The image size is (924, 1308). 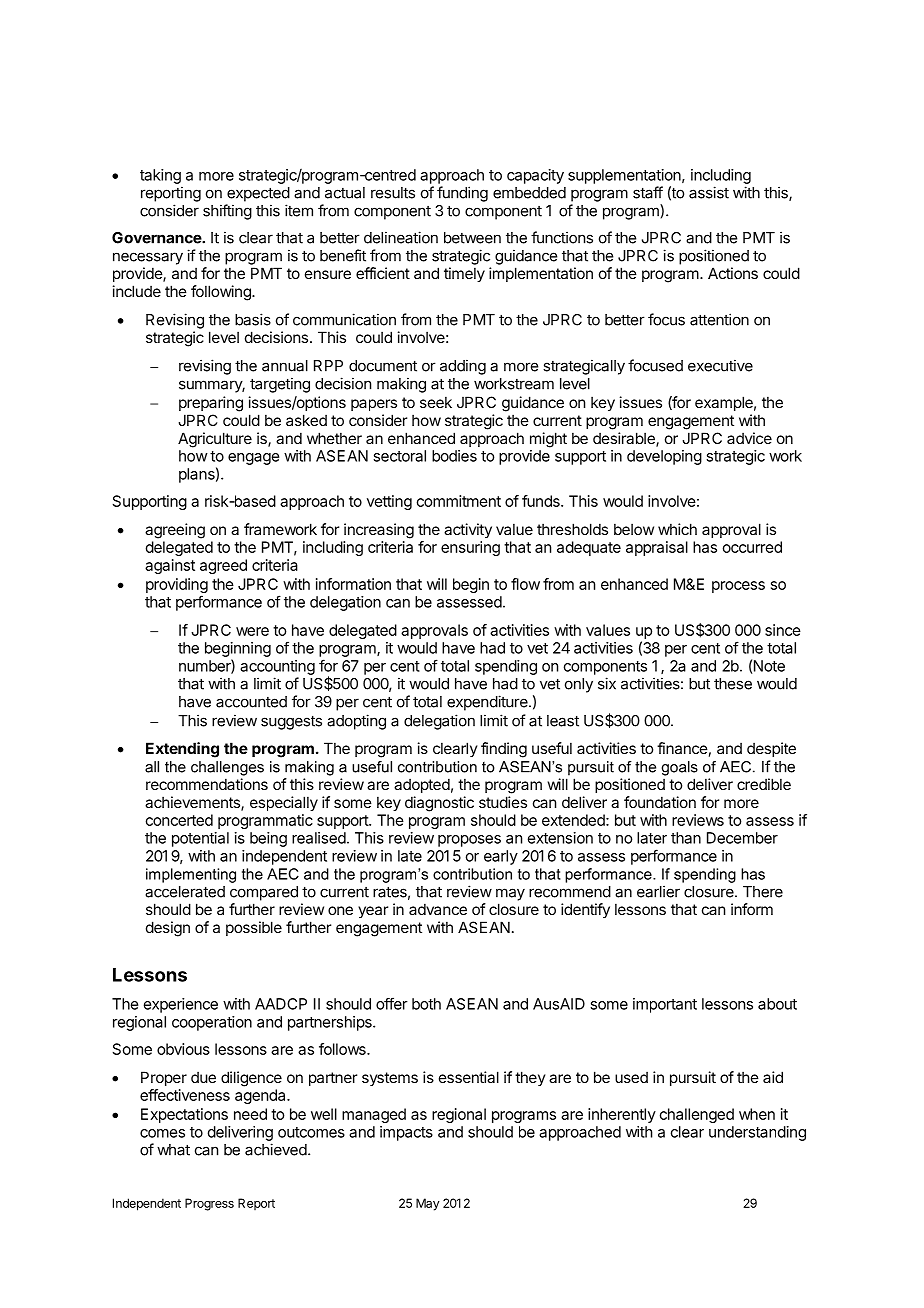 What do you see at coordinates (200, 839) in the page?
I see `potential` at bounding box center [200, 839].
